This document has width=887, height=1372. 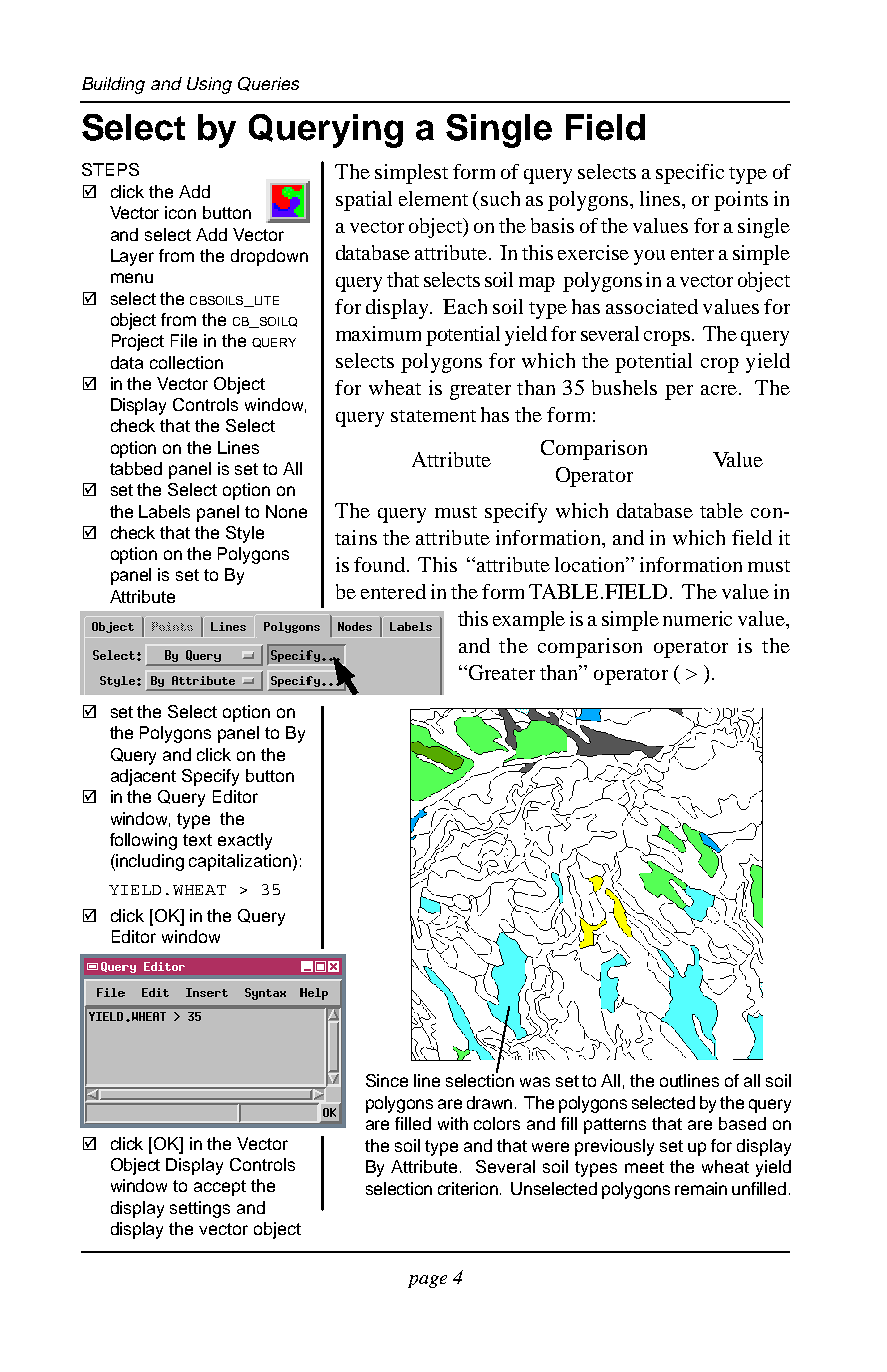 I want to click on bushels, so click(x=624, y=387).
